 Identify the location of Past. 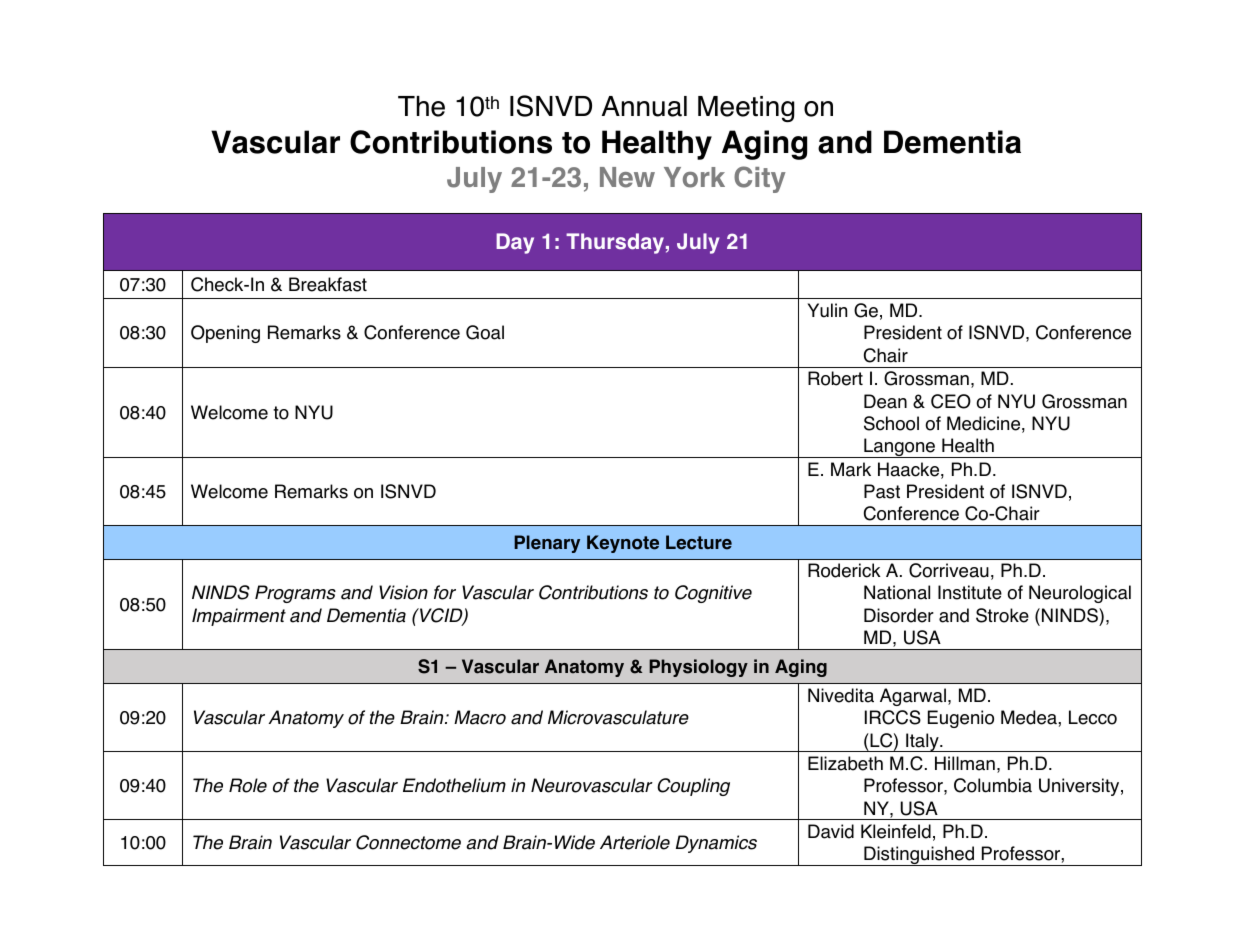
(882, 491).
